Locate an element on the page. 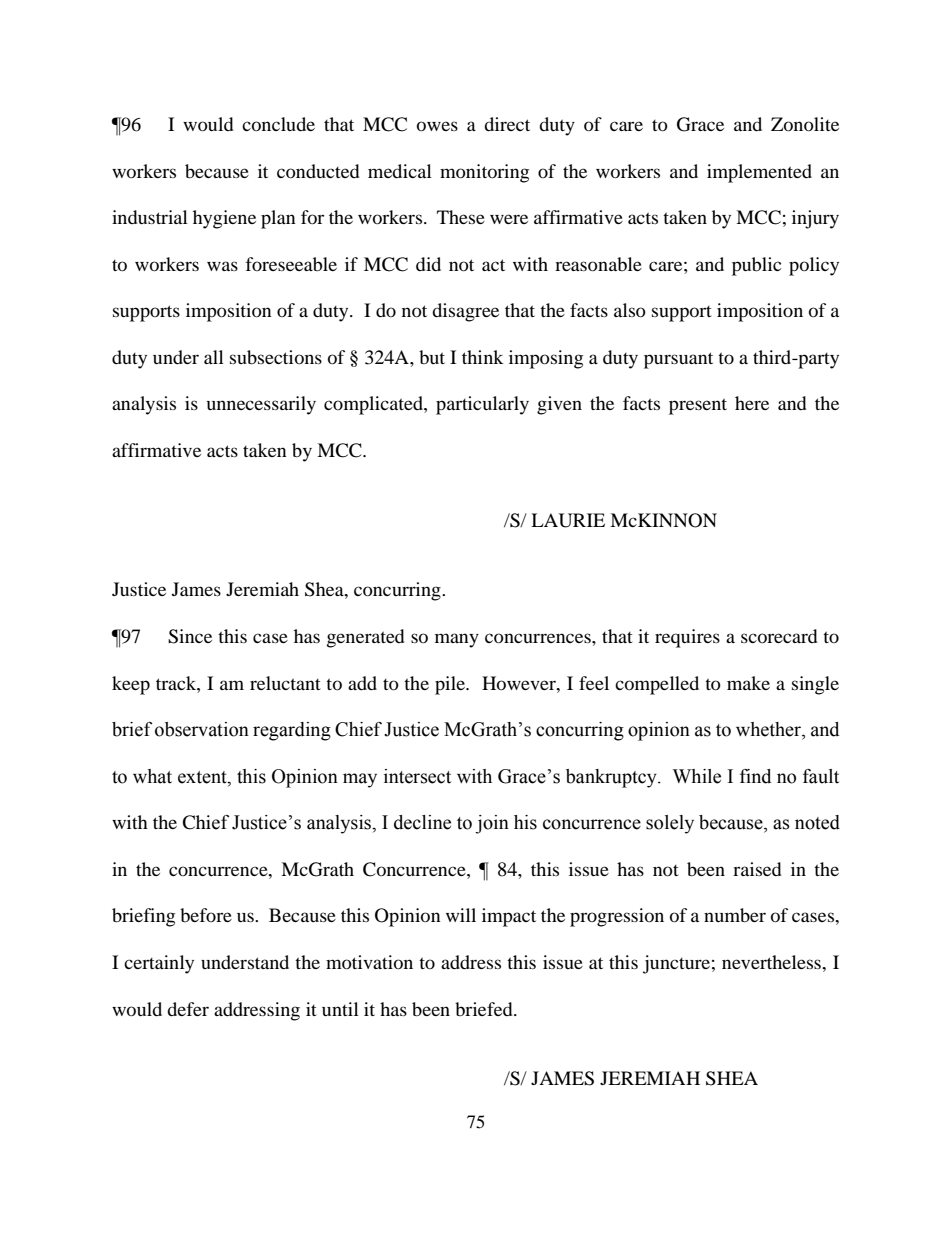 The image size is (952, 1233). think is located at coordinates (483, 357).
